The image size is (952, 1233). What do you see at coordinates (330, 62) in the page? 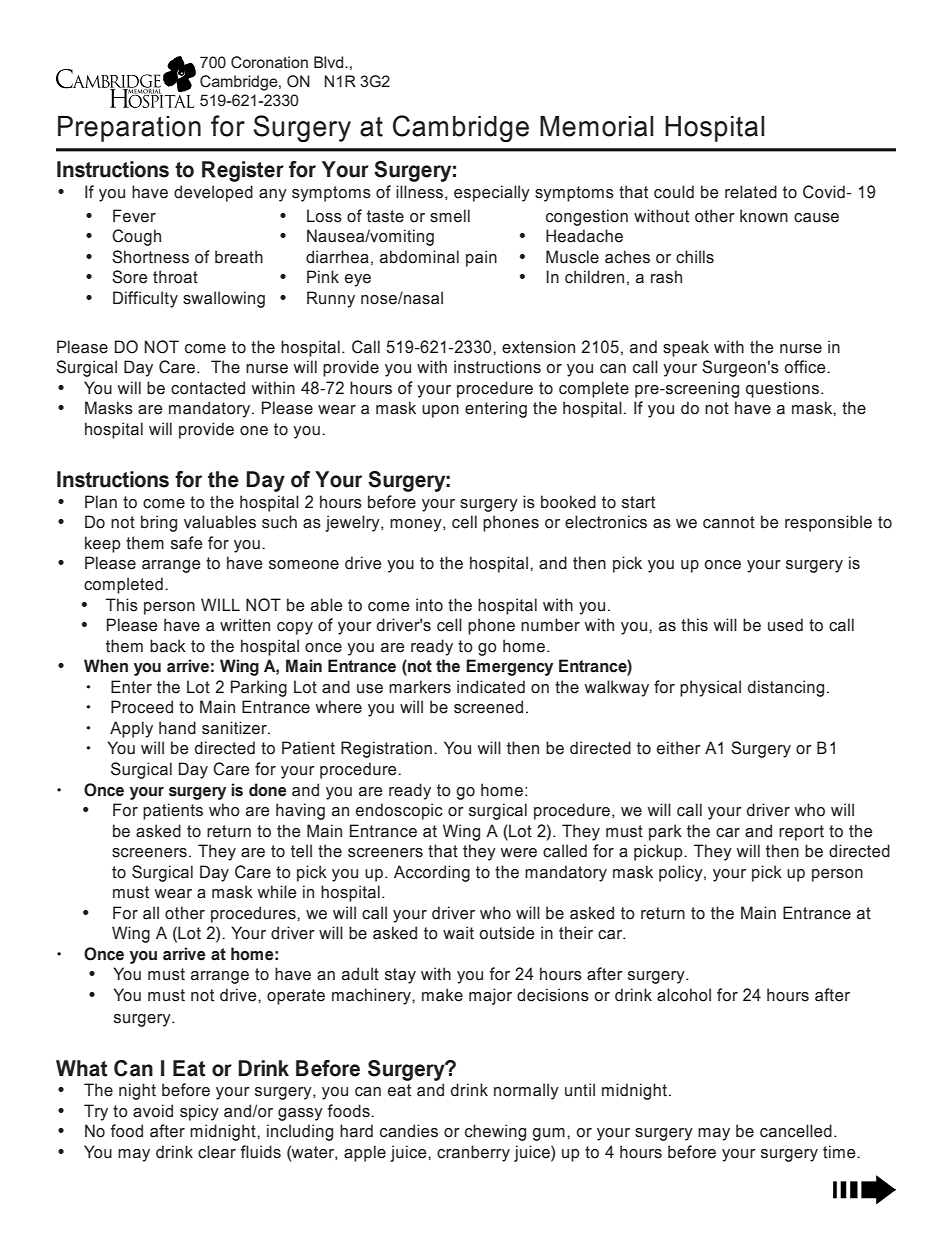
I see `Blvd` at bounding box center [330, 62].
